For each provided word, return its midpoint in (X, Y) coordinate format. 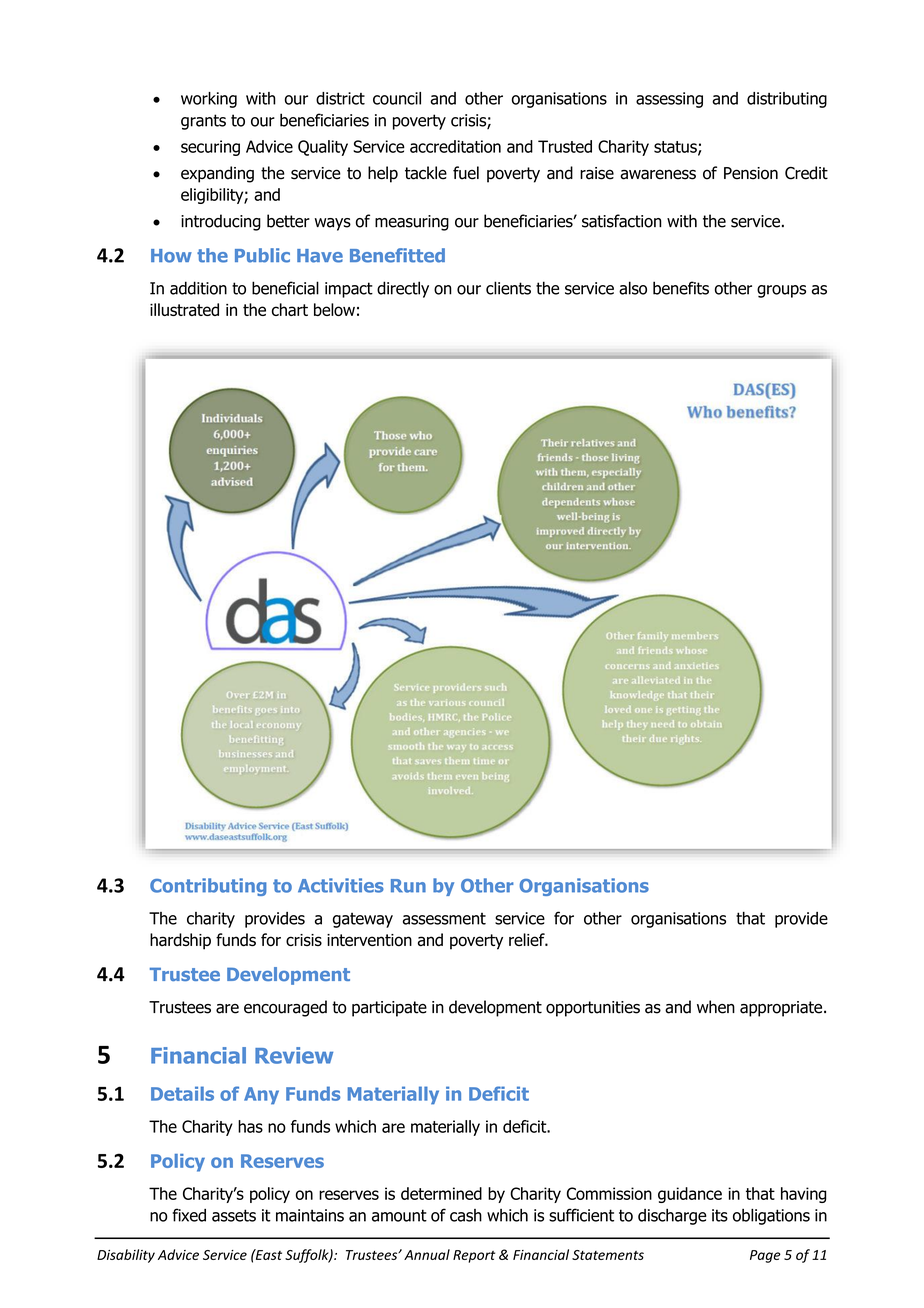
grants (203, 122)
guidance (690, 1195)
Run (408, 886)
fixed (189, 1215)
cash (466, 1215)
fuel (466, 173)
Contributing (208, 887)
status (676, 148)
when (716, 1007)
